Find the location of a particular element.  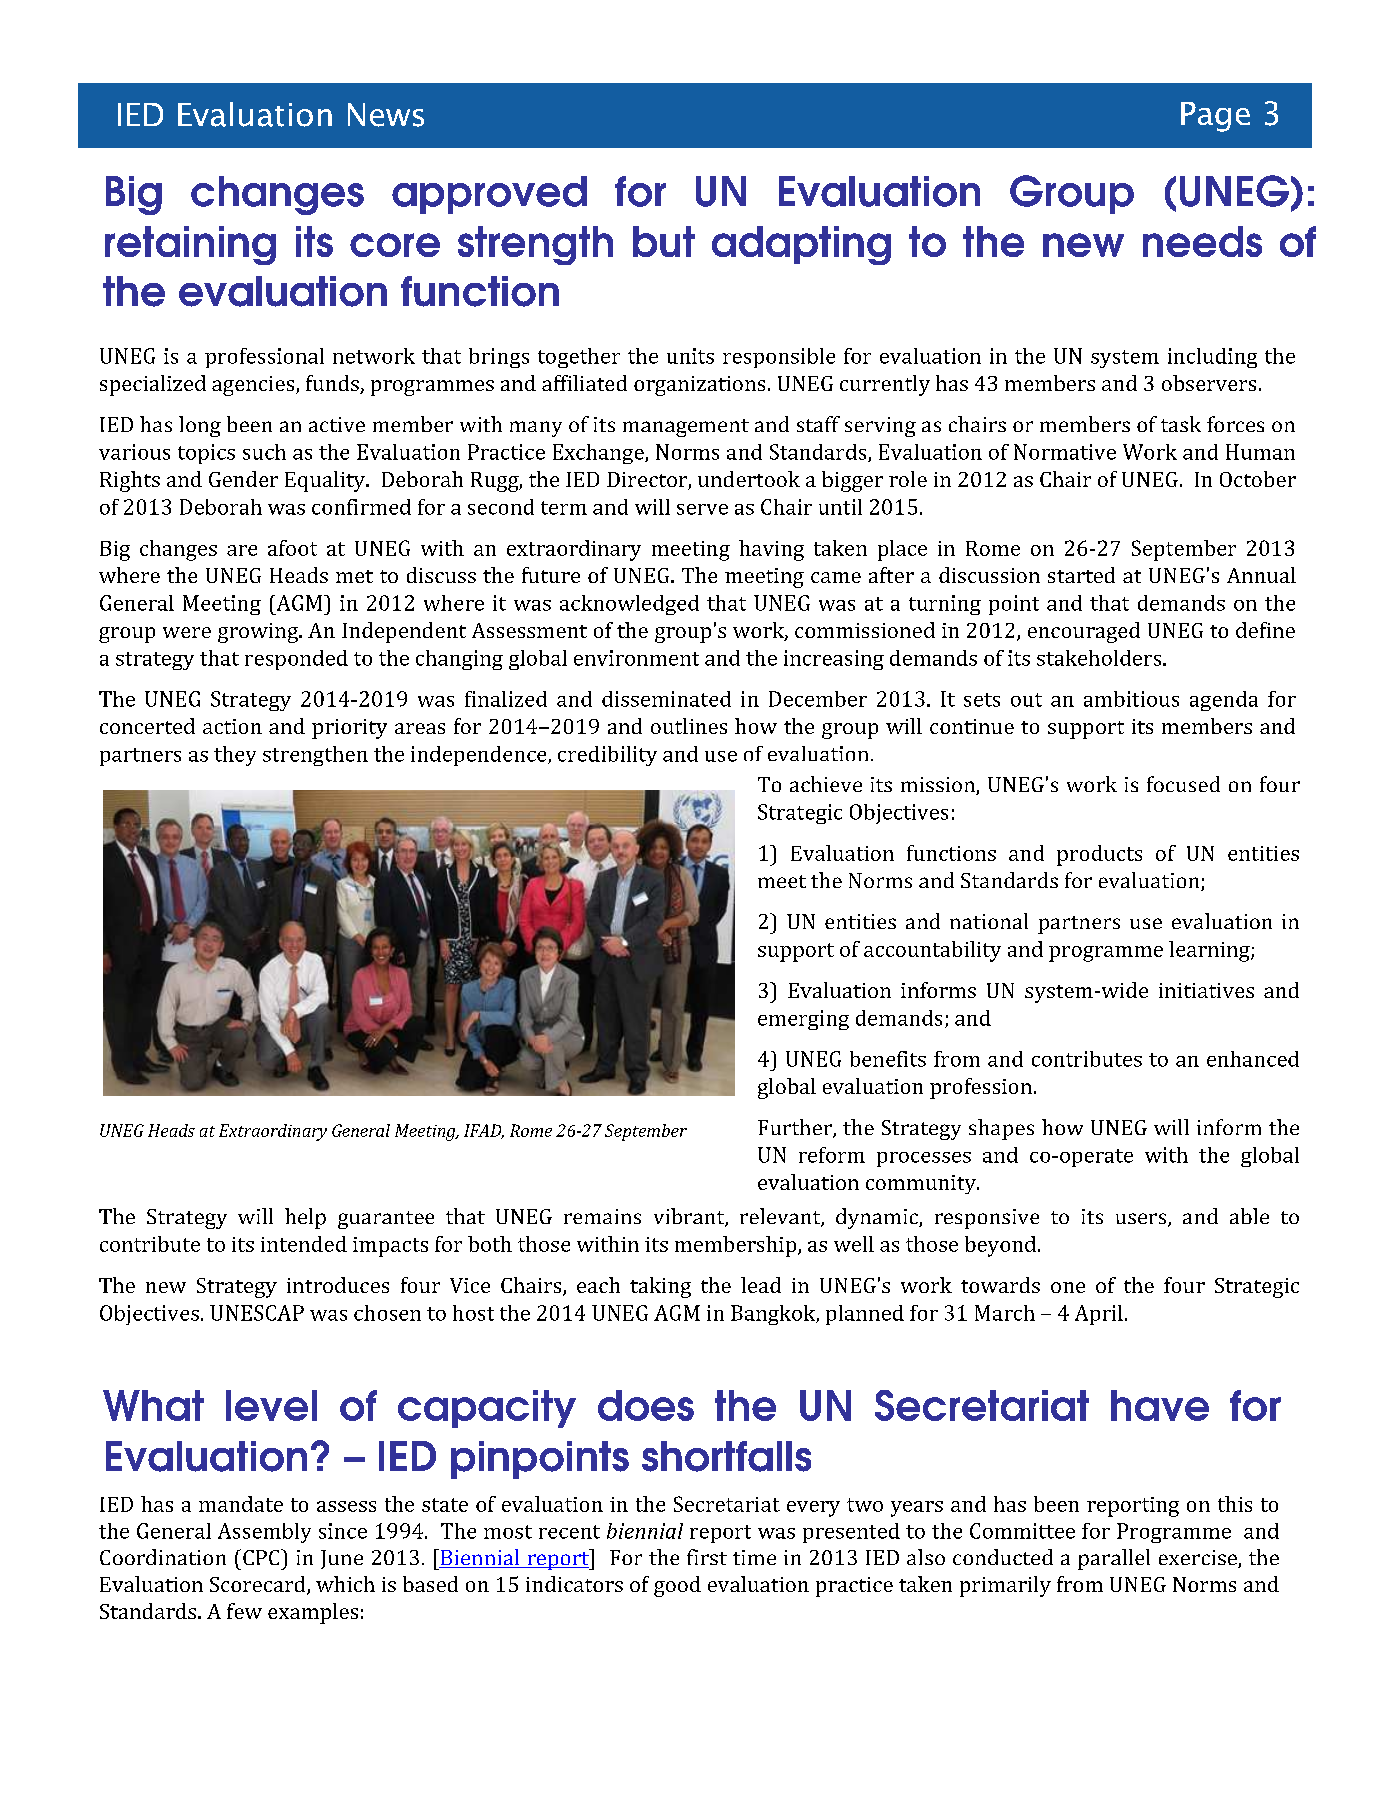

growing is located at coordinates (259, 633).
